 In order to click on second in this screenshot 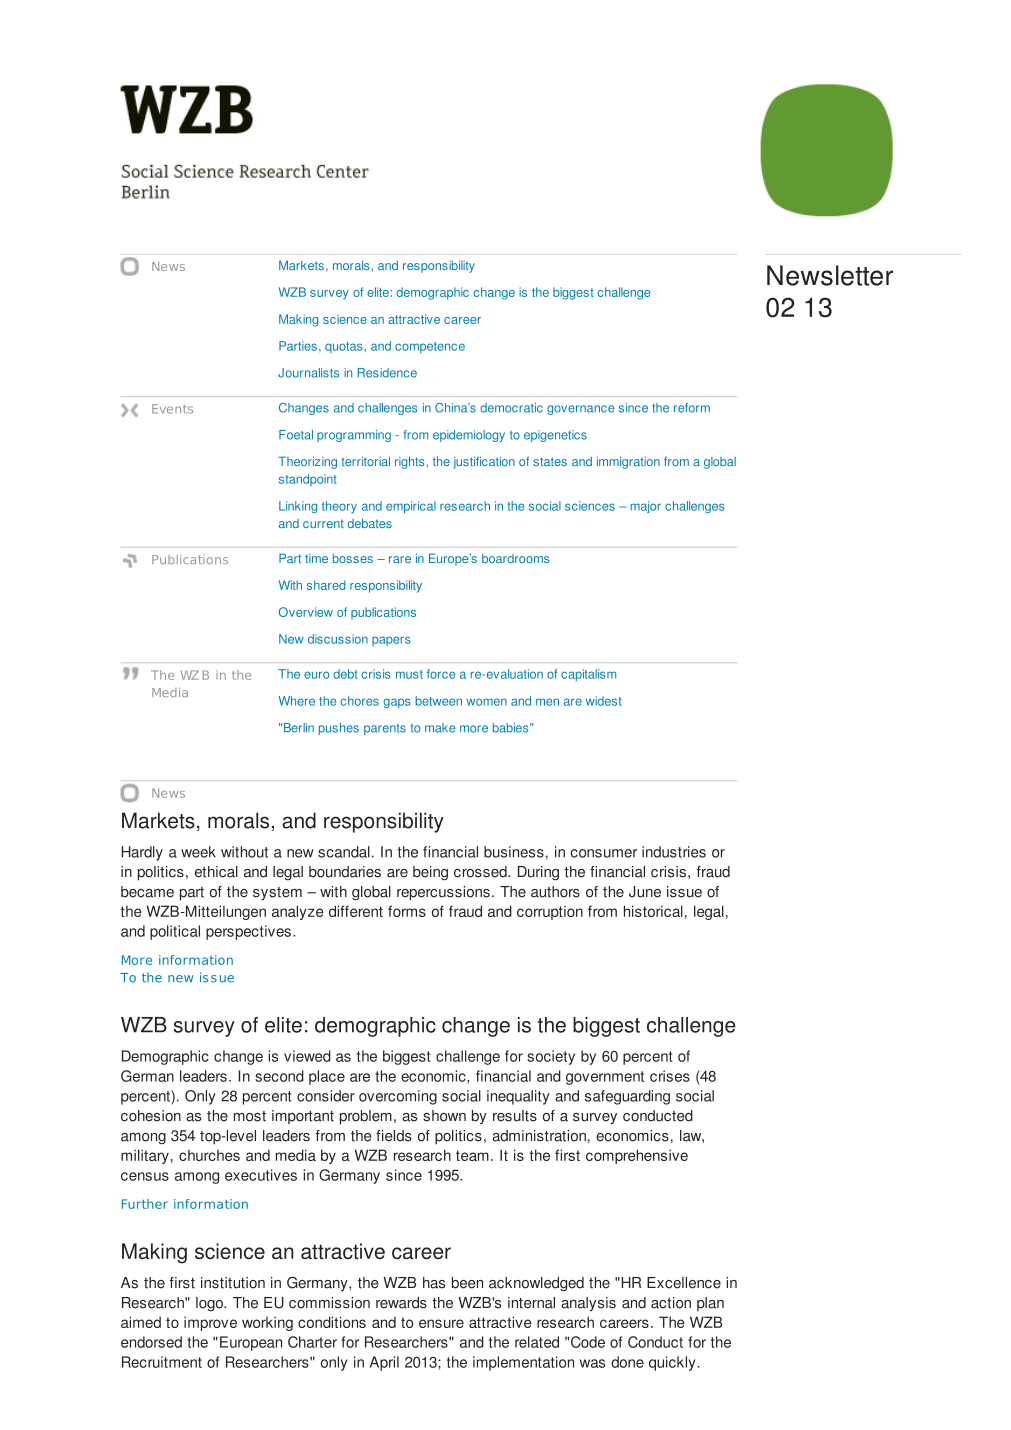, I will do `click(279, 1076)`.
